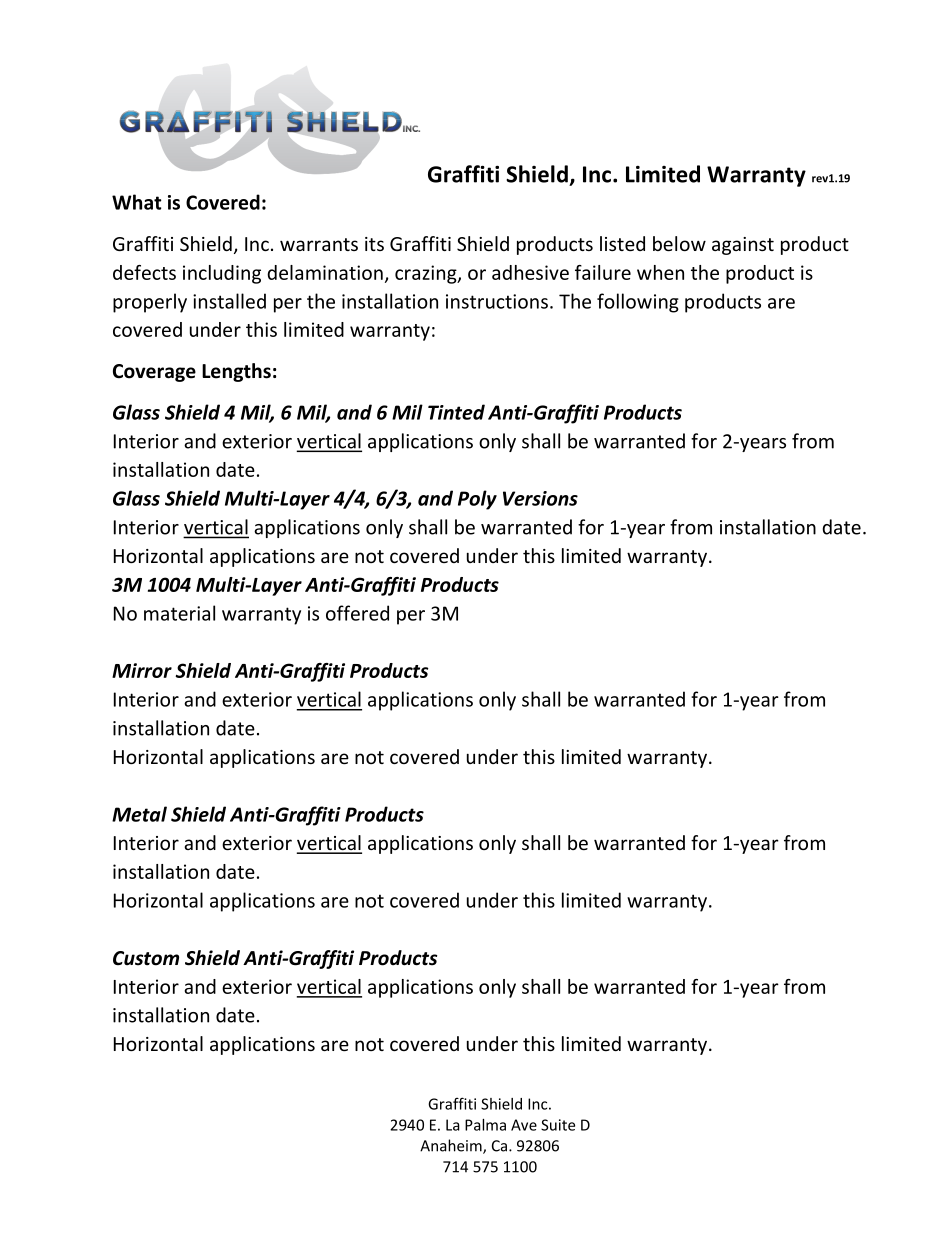 This screenshot has width=952, height=1233. I want to click on Suite, so click(558, 1125).
